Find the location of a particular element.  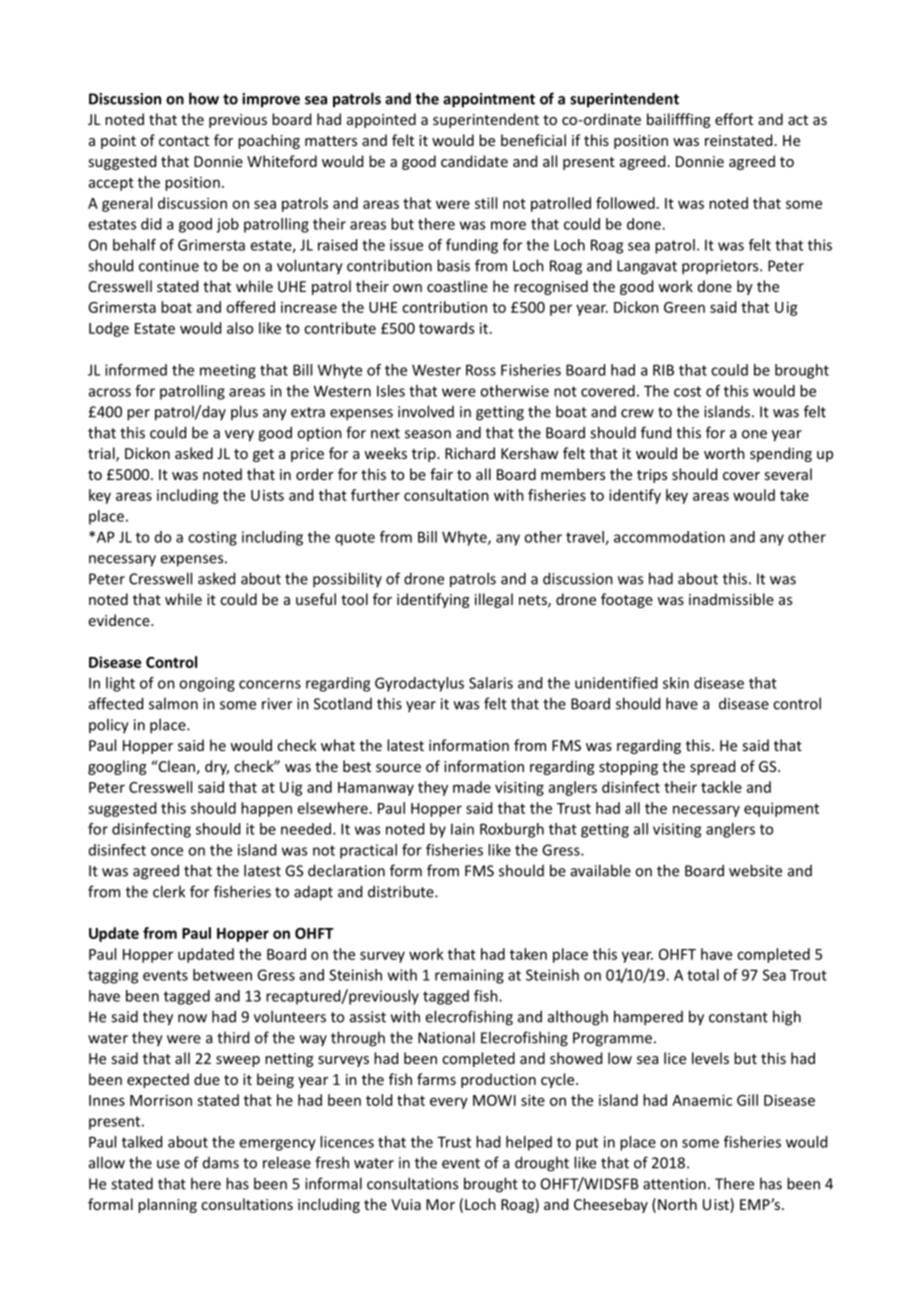

contact is located at coordinates (184, 141).
